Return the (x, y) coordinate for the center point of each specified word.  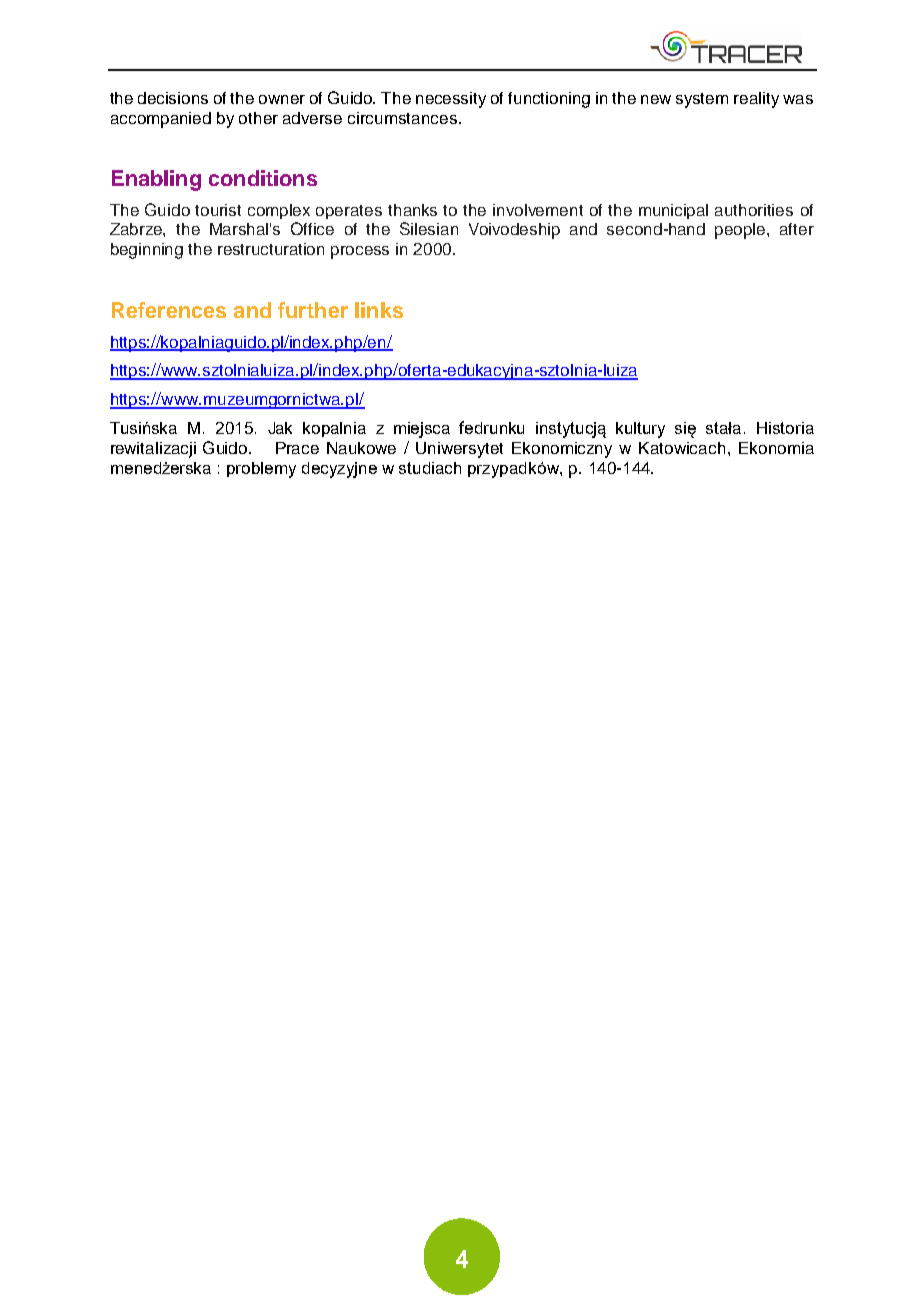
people (741, 231)
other (258, 118)
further (313, 310)
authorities (754, 210)
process (360, 252)
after (797, 229)
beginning (147, 251)
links (379, 310)
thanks (412, 210)
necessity (451, 100)
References (169, 310)
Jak (280, 428)
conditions (263, 178)
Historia (785, 428)
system (702, 100)
